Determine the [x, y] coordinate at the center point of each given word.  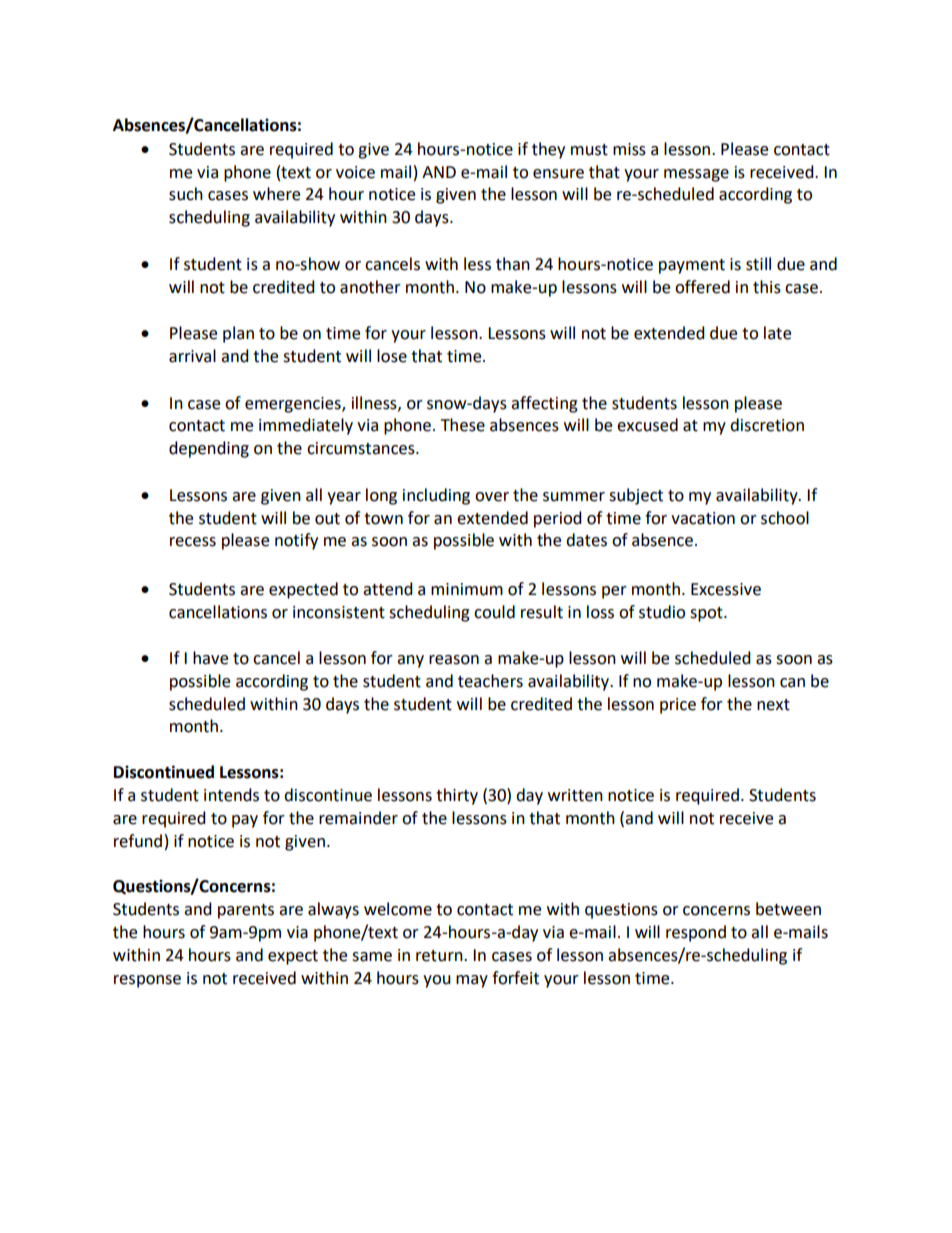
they [548, 150]
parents [246, 911]
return [440, 956]
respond [696, 933]
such [186, 194]
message [696, 175]
